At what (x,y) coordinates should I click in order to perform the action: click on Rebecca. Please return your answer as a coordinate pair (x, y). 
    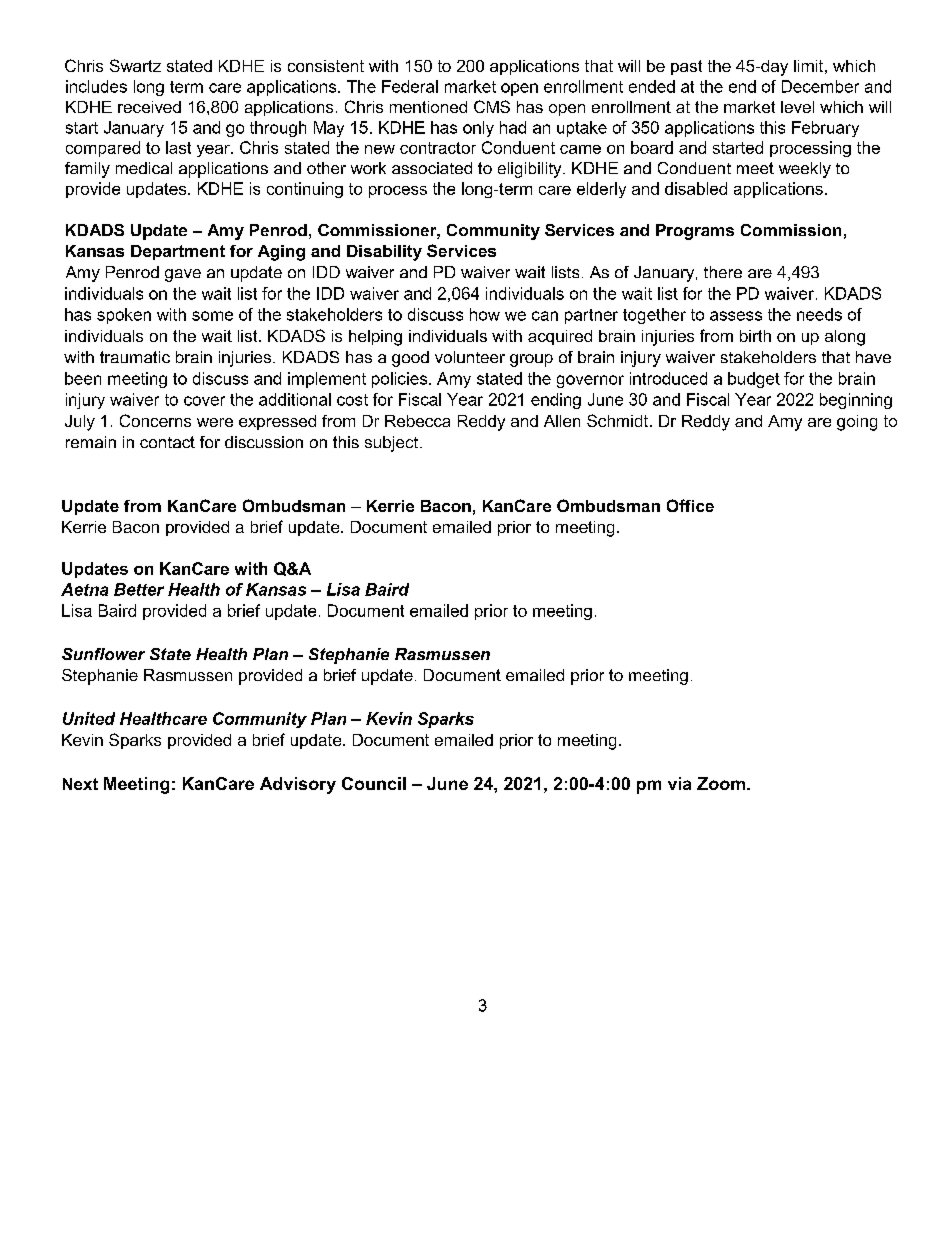
    Looking at the image, I should click on (417, 421).
